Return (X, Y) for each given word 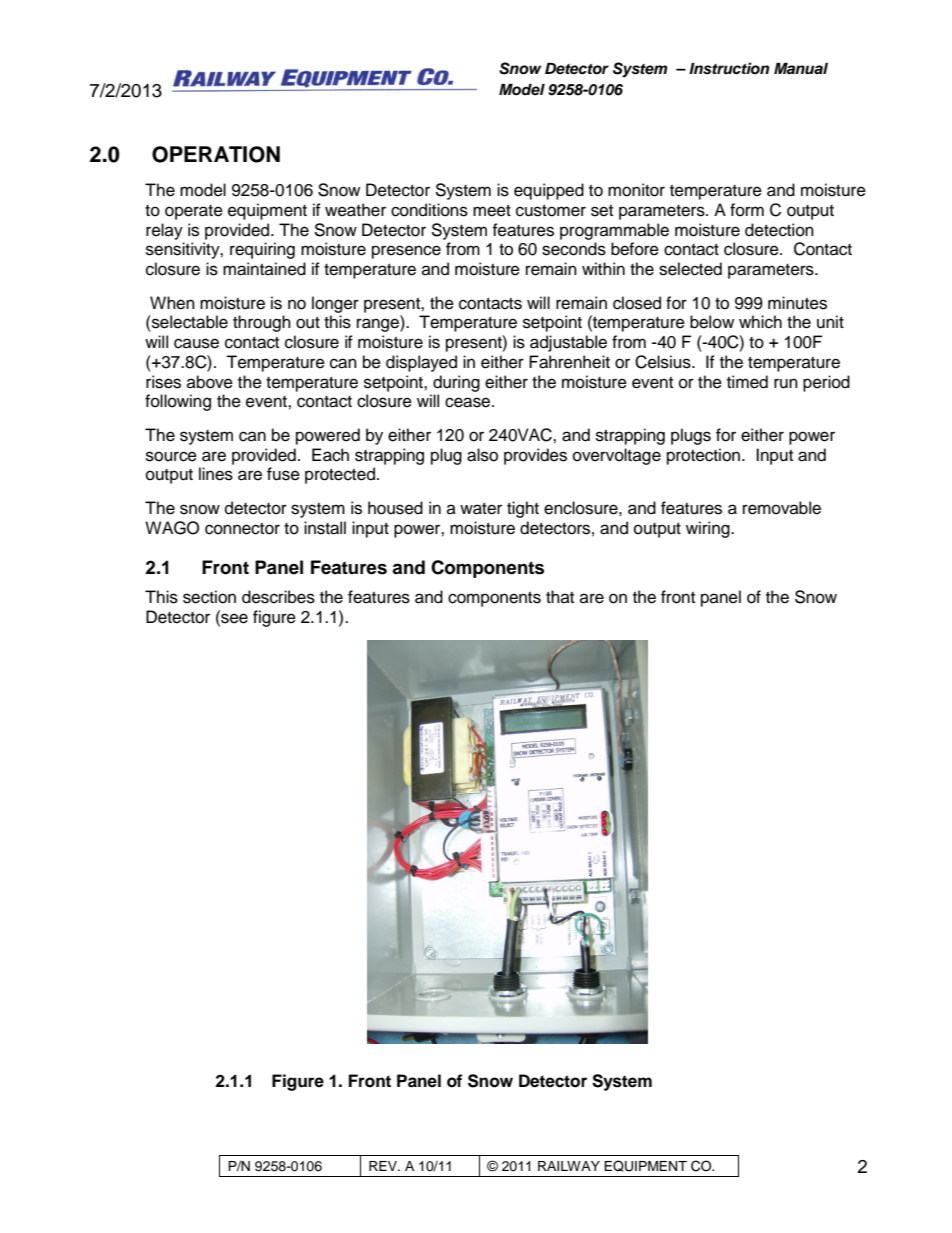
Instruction (729, 68)
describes (278, 597)
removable (782, 508)
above (210, 382)
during (456, 383)
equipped (549, 191)
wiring (709, 529)
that (560, 596)
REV (384, 1166)
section (209, 597)
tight (523, 509)
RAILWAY (569, 1166)
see (233, 617)
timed (747, 382)
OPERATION (216, 154)
